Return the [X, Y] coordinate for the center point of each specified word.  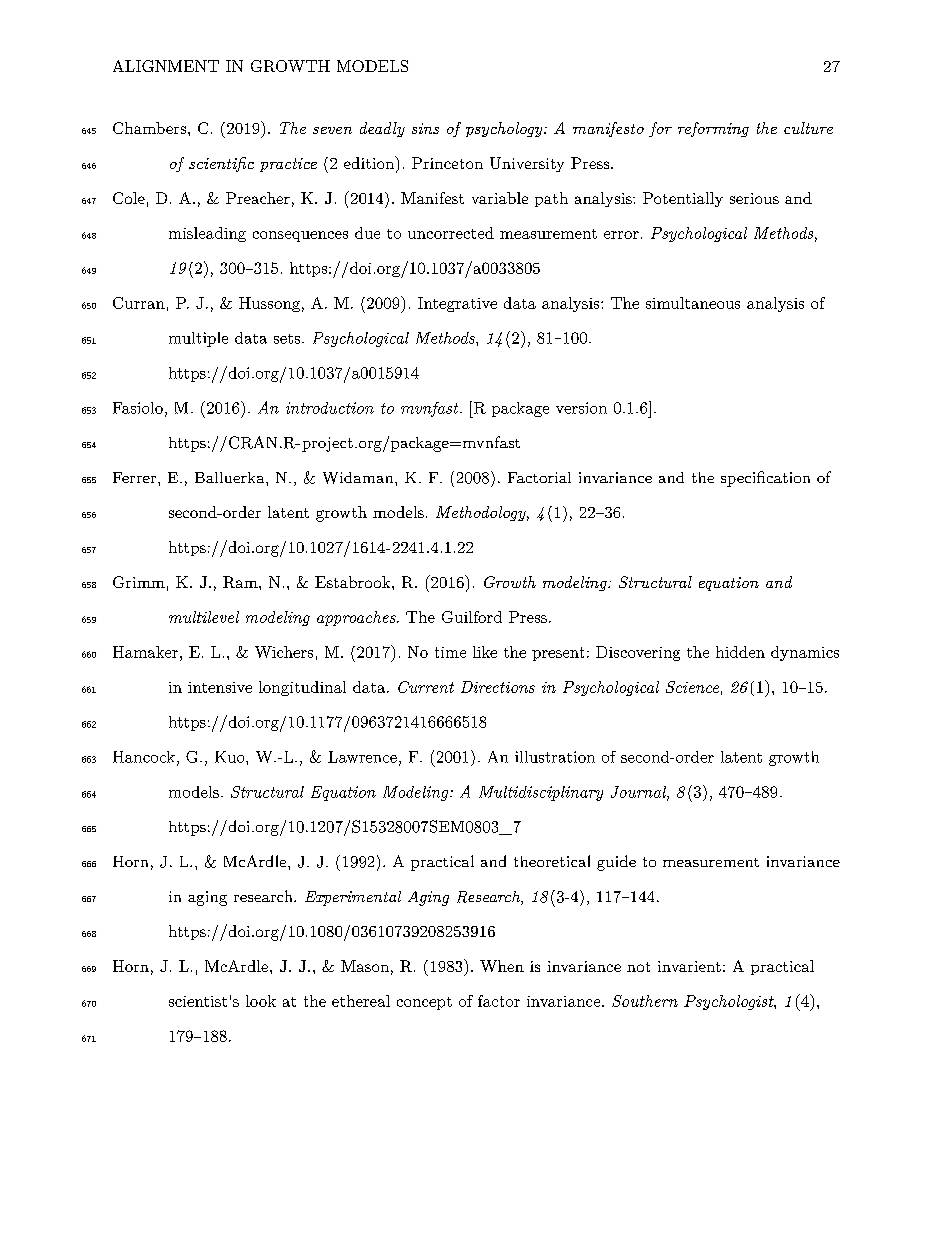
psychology [505, 129]
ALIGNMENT [166, 66]
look [261, 1001]
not [638, 967]
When [502, 966]
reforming [713, 129]
